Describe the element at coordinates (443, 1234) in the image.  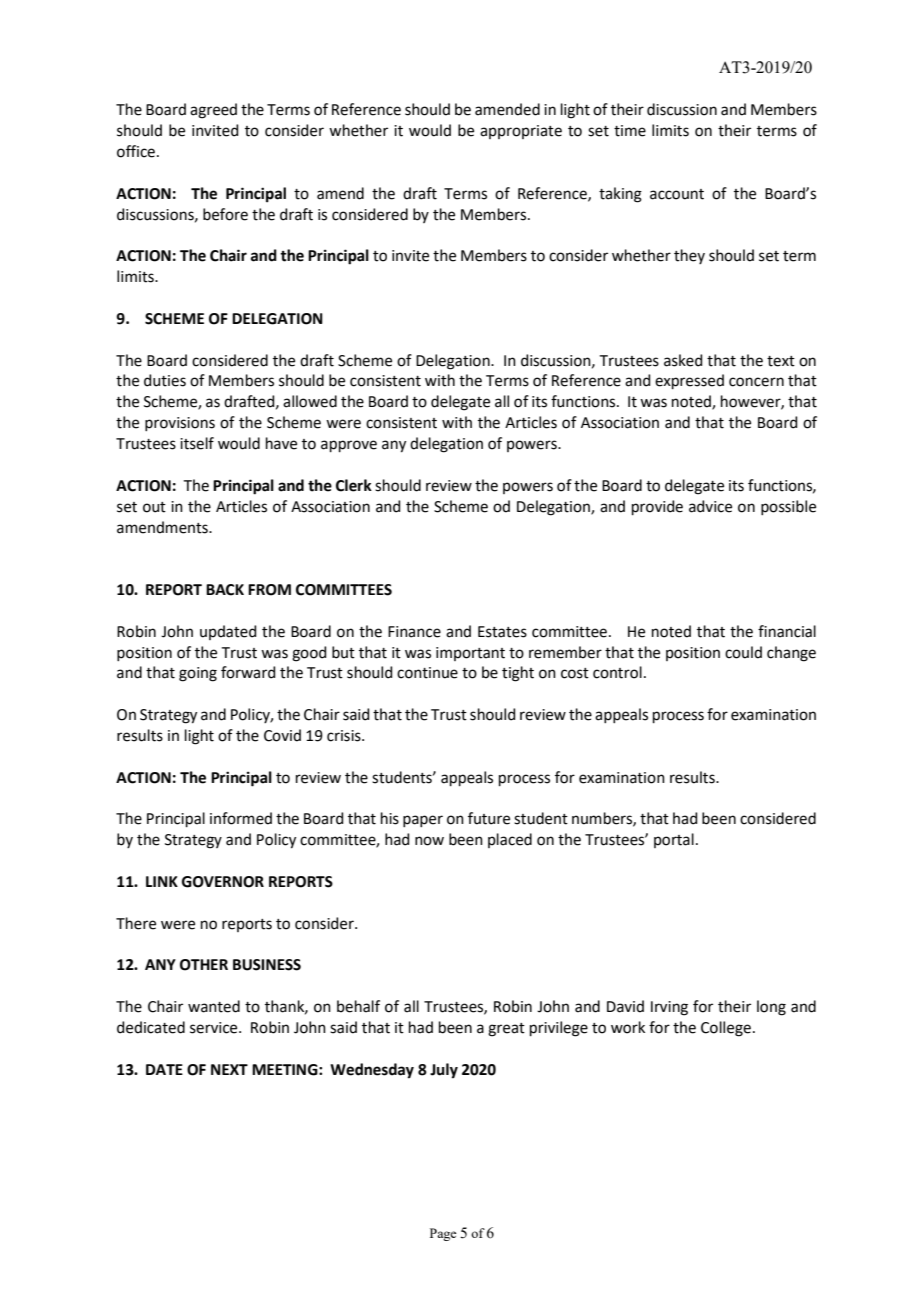
I see `Page` at that location.
